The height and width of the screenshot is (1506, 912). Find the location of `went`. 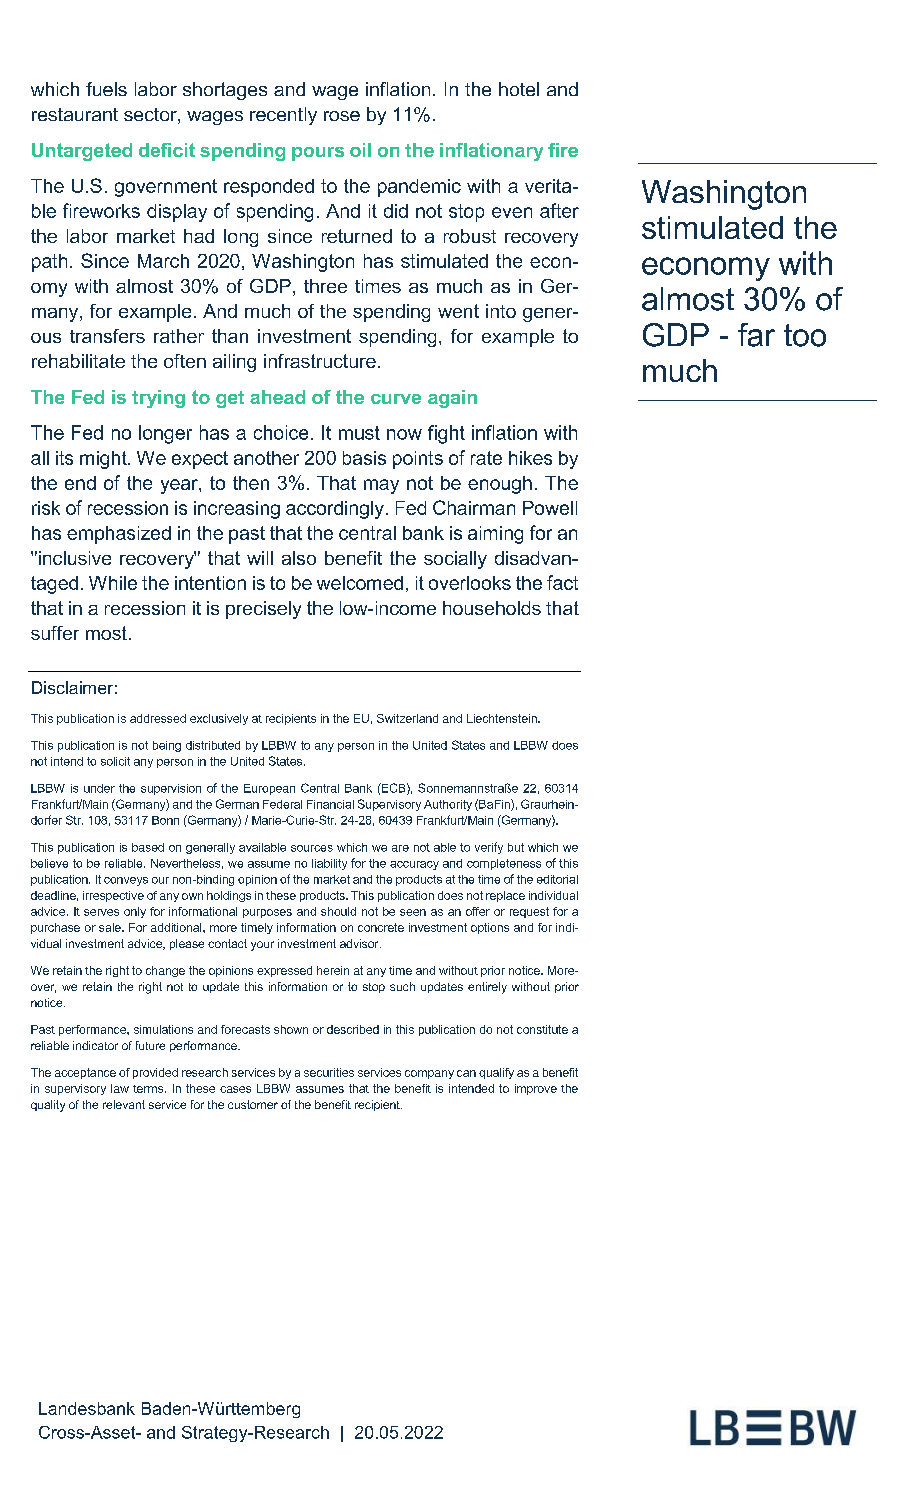

went is located at coordinates (458, 311).
